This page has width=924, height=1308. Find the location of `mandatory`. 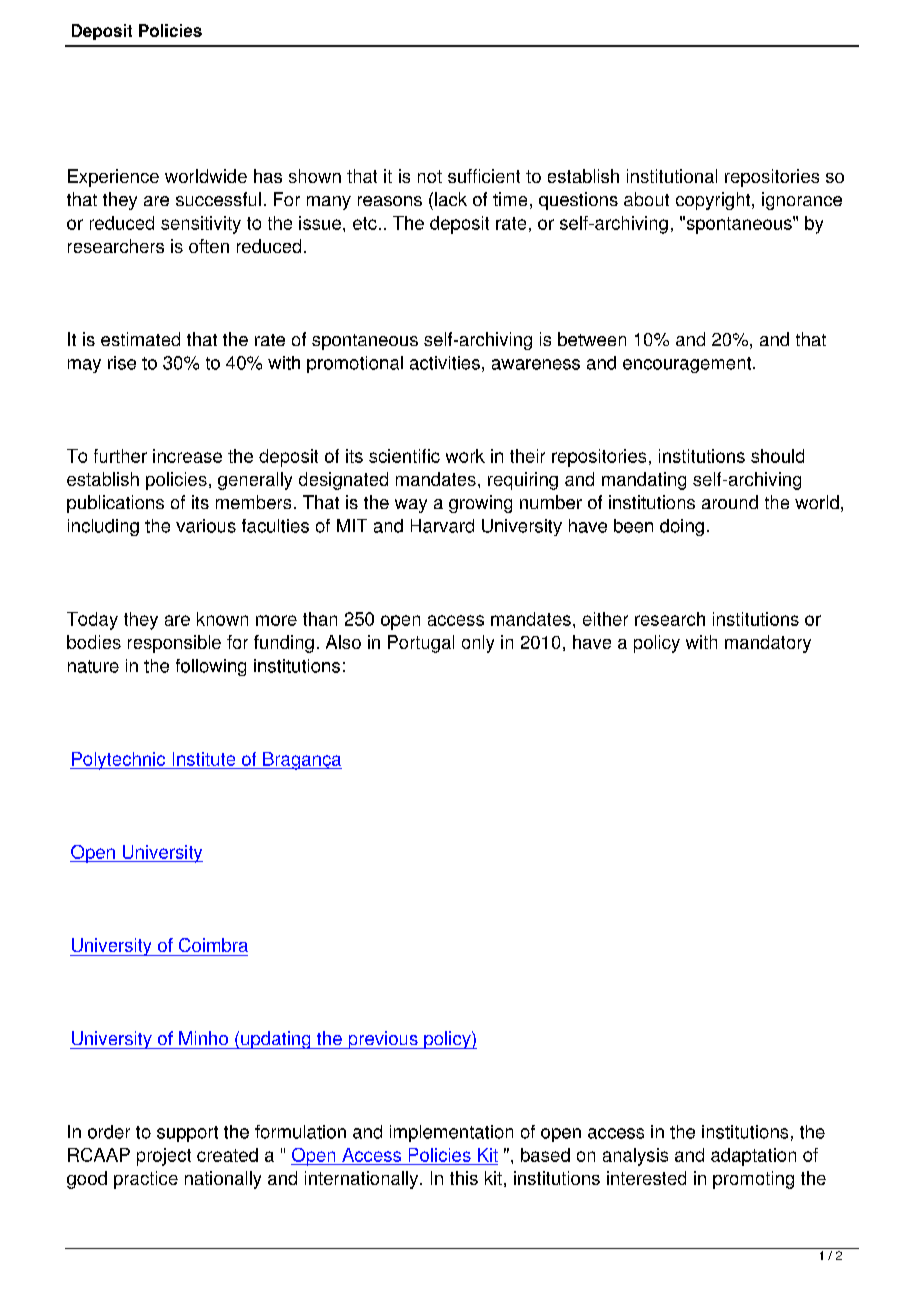

mandatory is located at coordinates (768, 644).
